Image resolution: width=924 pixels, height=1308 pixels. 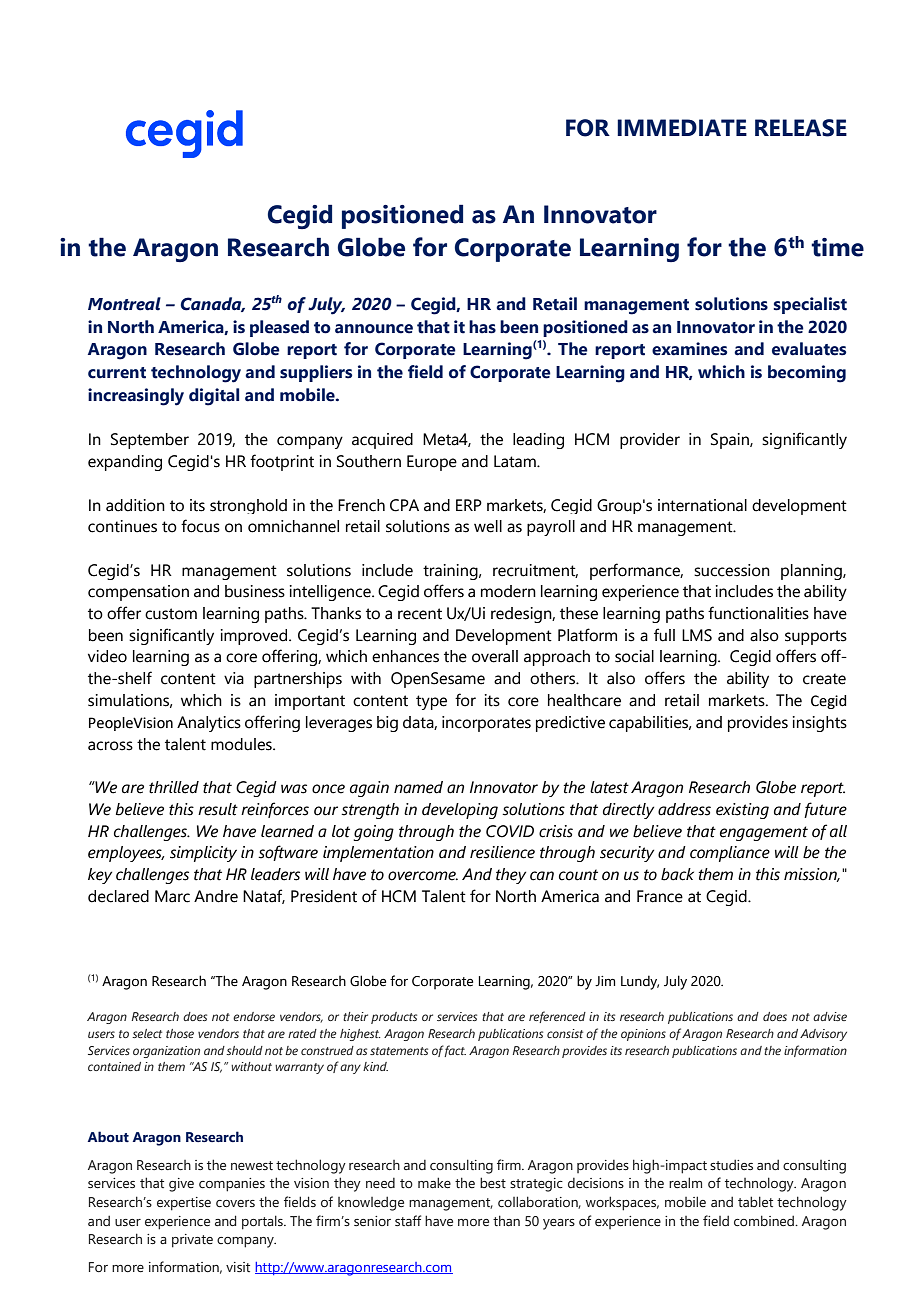 I want to click on has, so click(x=482, y=327).
